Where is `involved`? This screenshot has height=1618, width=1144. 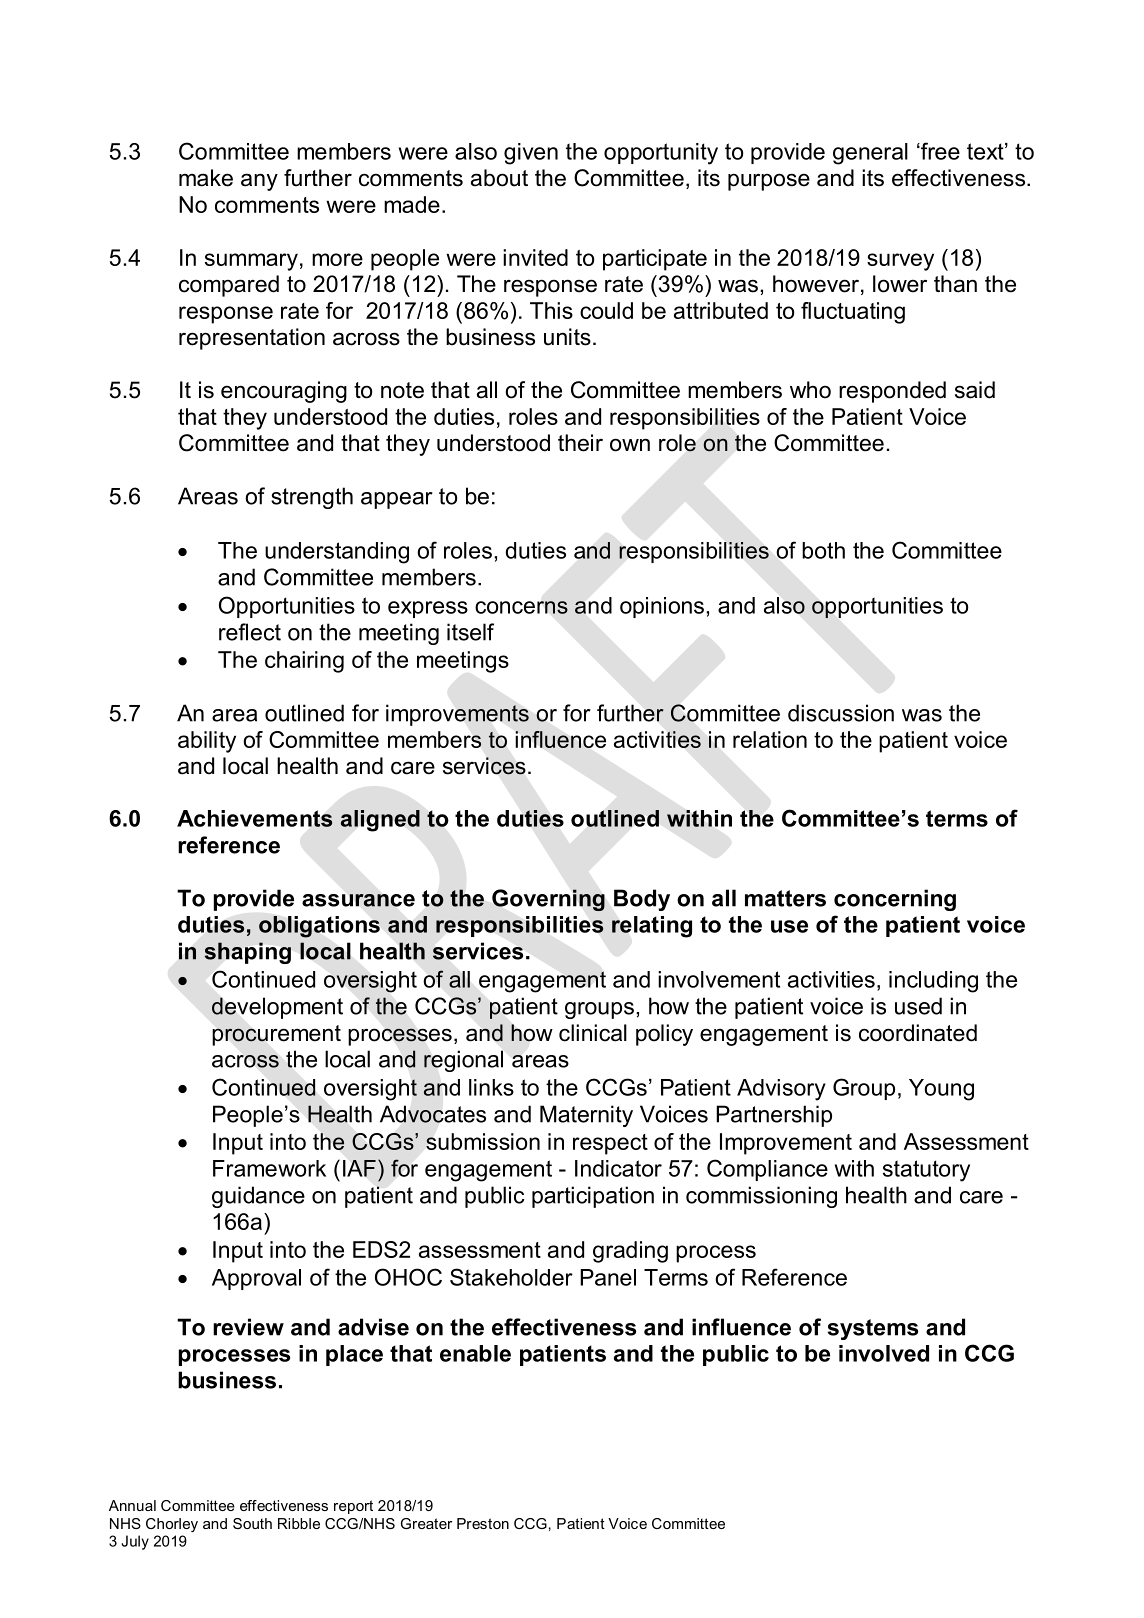 involved is located at coordinates (884, 1353).
